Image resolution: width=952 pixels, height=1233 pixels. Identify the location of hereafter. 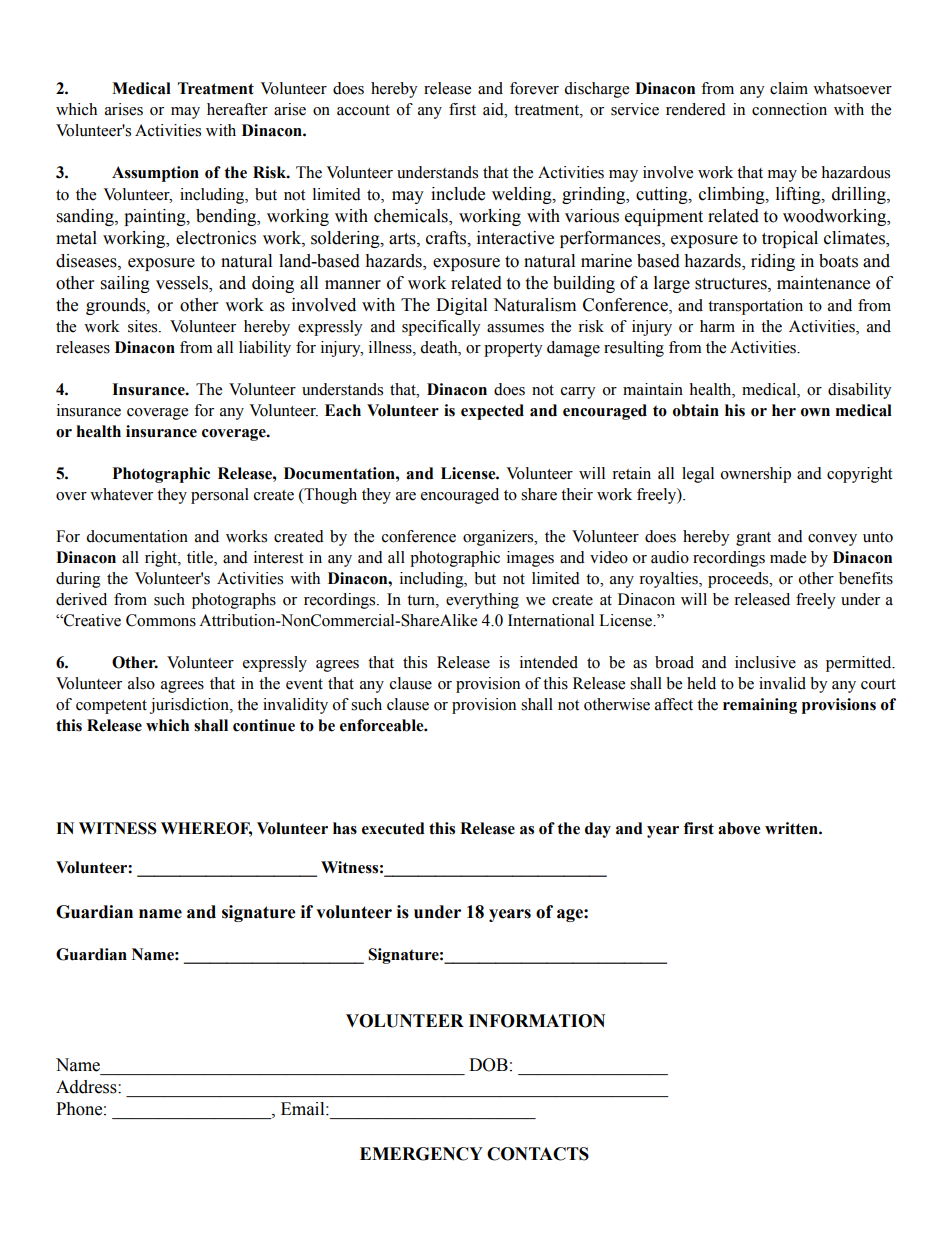
(237, 109).
